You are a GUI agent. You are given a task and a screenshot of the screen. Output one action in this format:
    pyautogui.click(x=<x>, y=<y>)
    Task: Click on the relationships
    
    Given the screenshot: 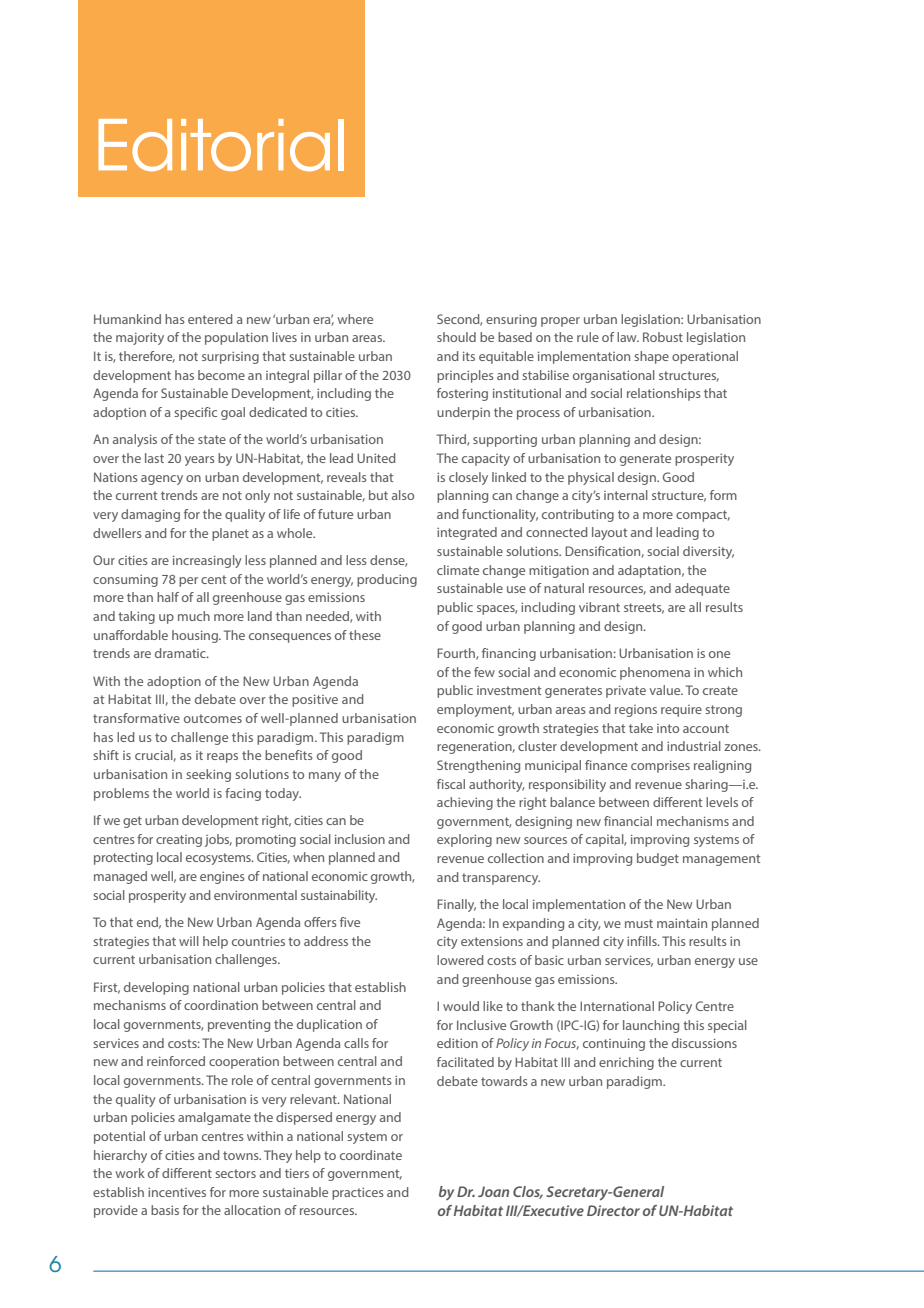 What is the action you would take?
    pyautogui.click(x=664, y=394)
